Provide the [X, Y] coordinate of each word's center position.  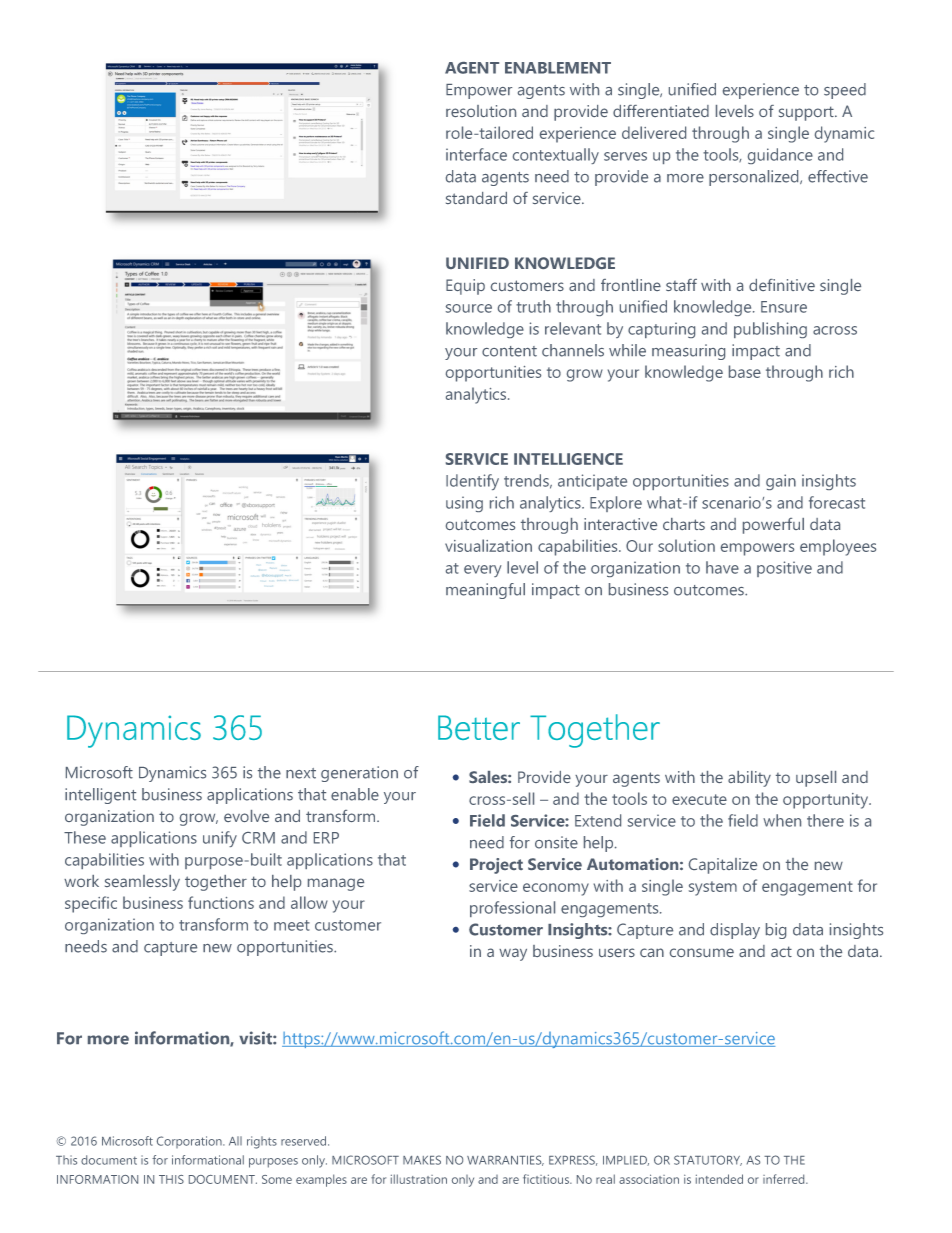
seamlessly [142, 883]
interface [476, 154]
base [745, 371]
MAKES [422, 1160]
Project [496, 866]
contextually [556, 156]
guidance [780, 156]
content [509, 351]
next [301, 773]
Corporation [190, 1142]
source [469, 308]
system [713, 888]
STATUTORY [708, 1160]
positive [784, 569]
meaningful [485, 591]
